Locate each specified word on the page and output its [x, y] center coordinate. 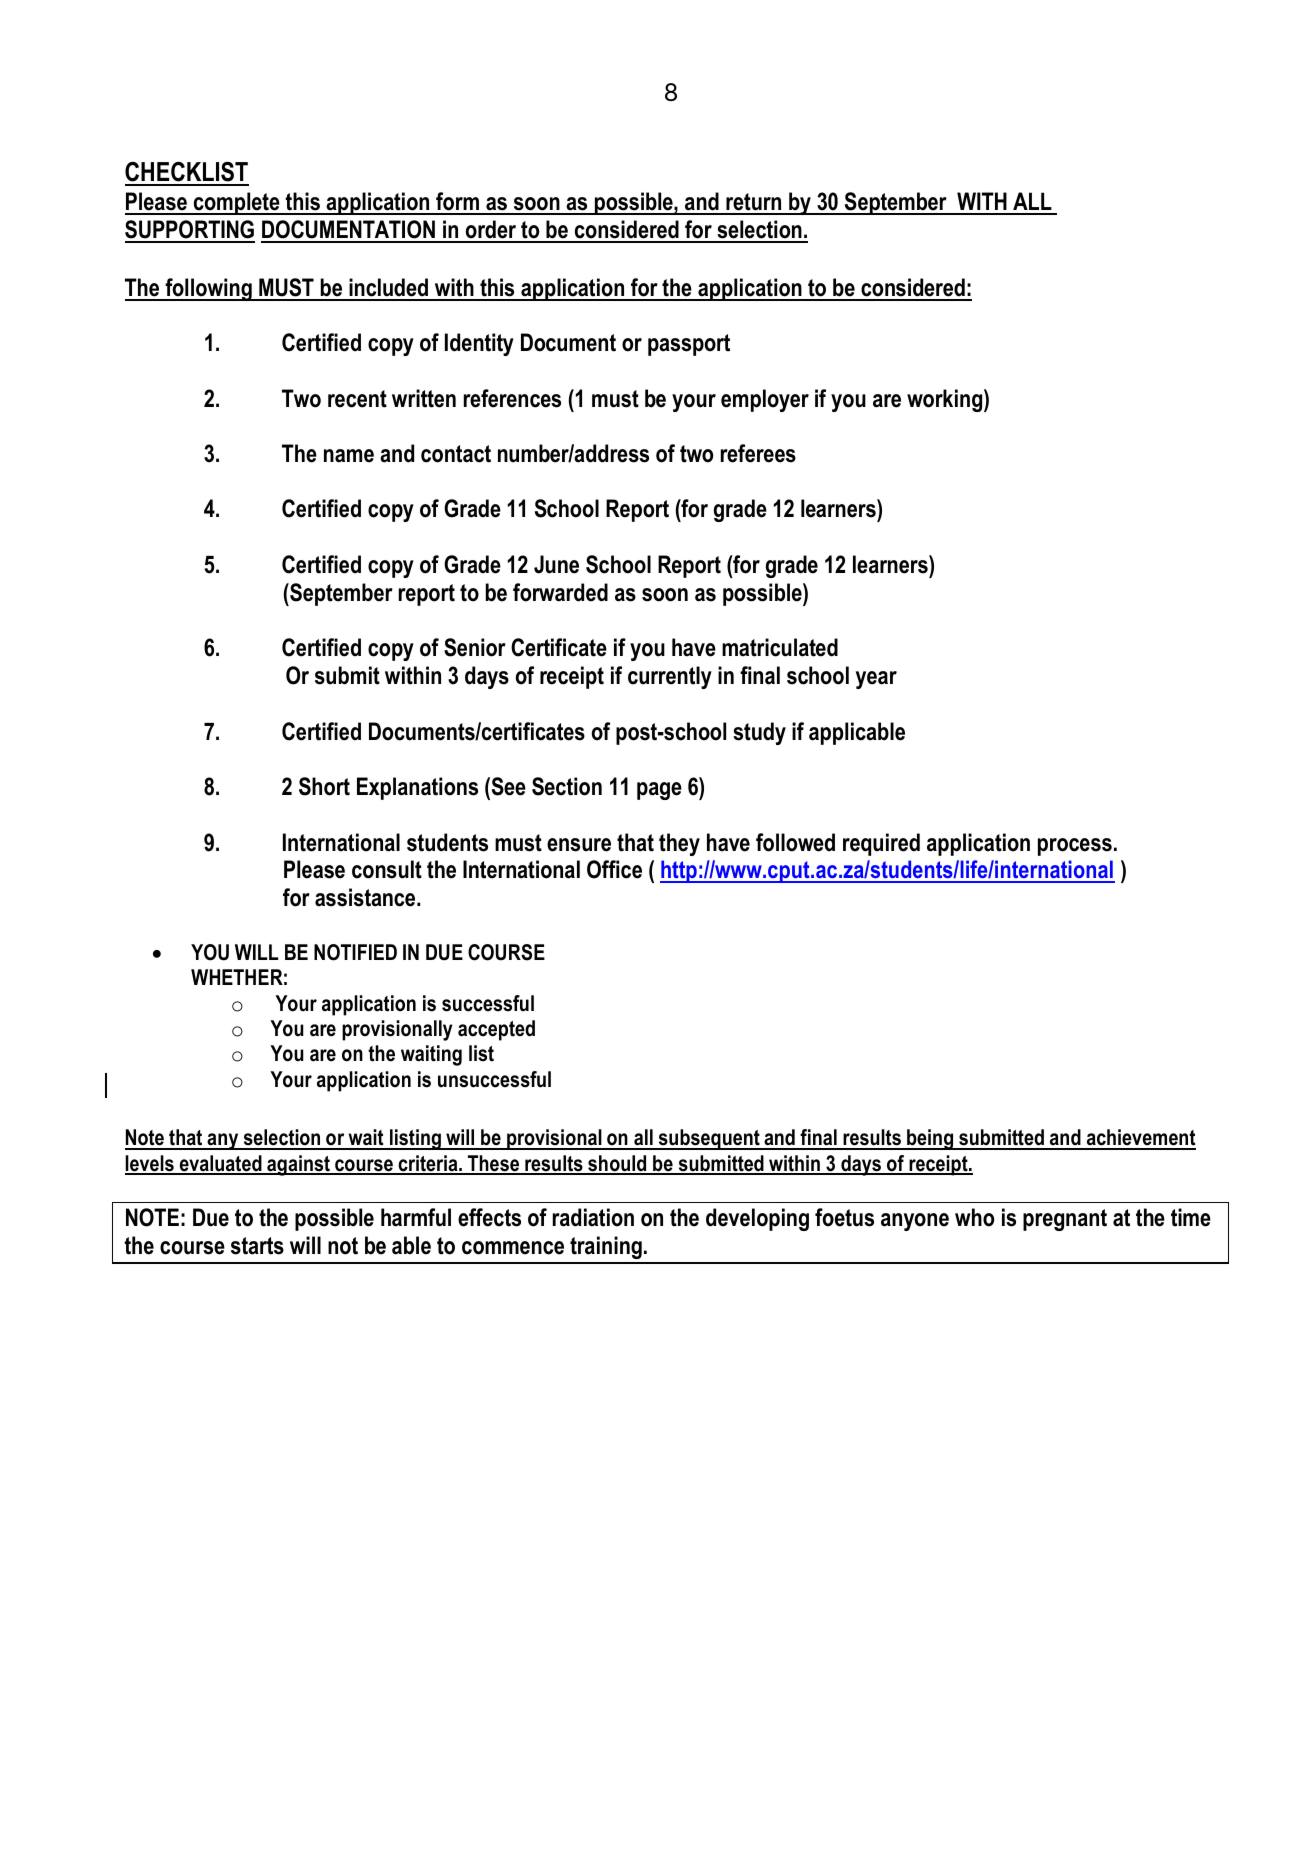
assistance [366, 897]
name [349, 456]
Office [614, 869]
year [876, 680]
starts [257, 1246]
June [556, 564]
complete [237, 203]
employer [765, 400]
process [1075, 847]
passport [689, 345]
